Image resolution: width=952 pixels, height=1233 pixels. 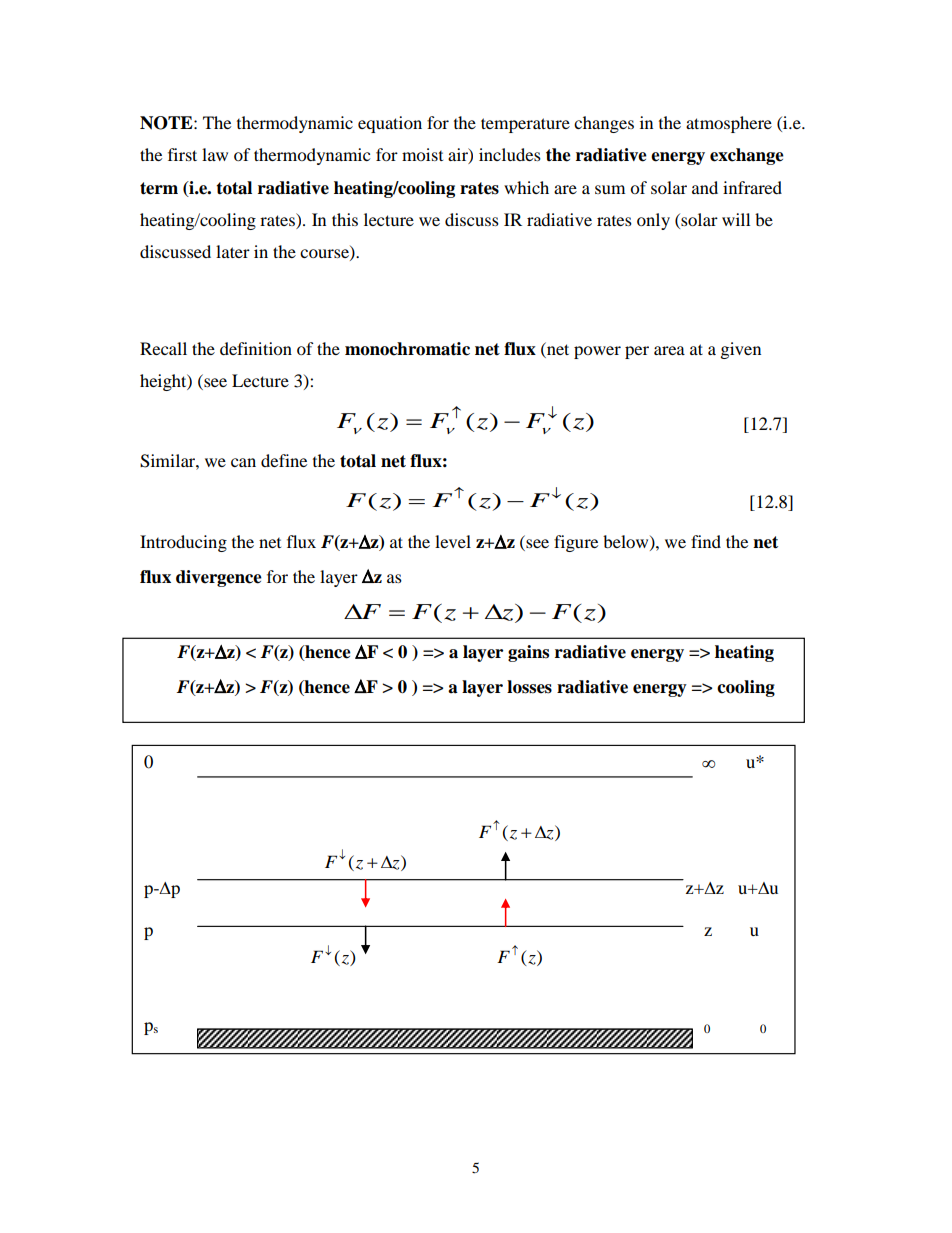 I want to click on course, so click(x=325, y=255).
